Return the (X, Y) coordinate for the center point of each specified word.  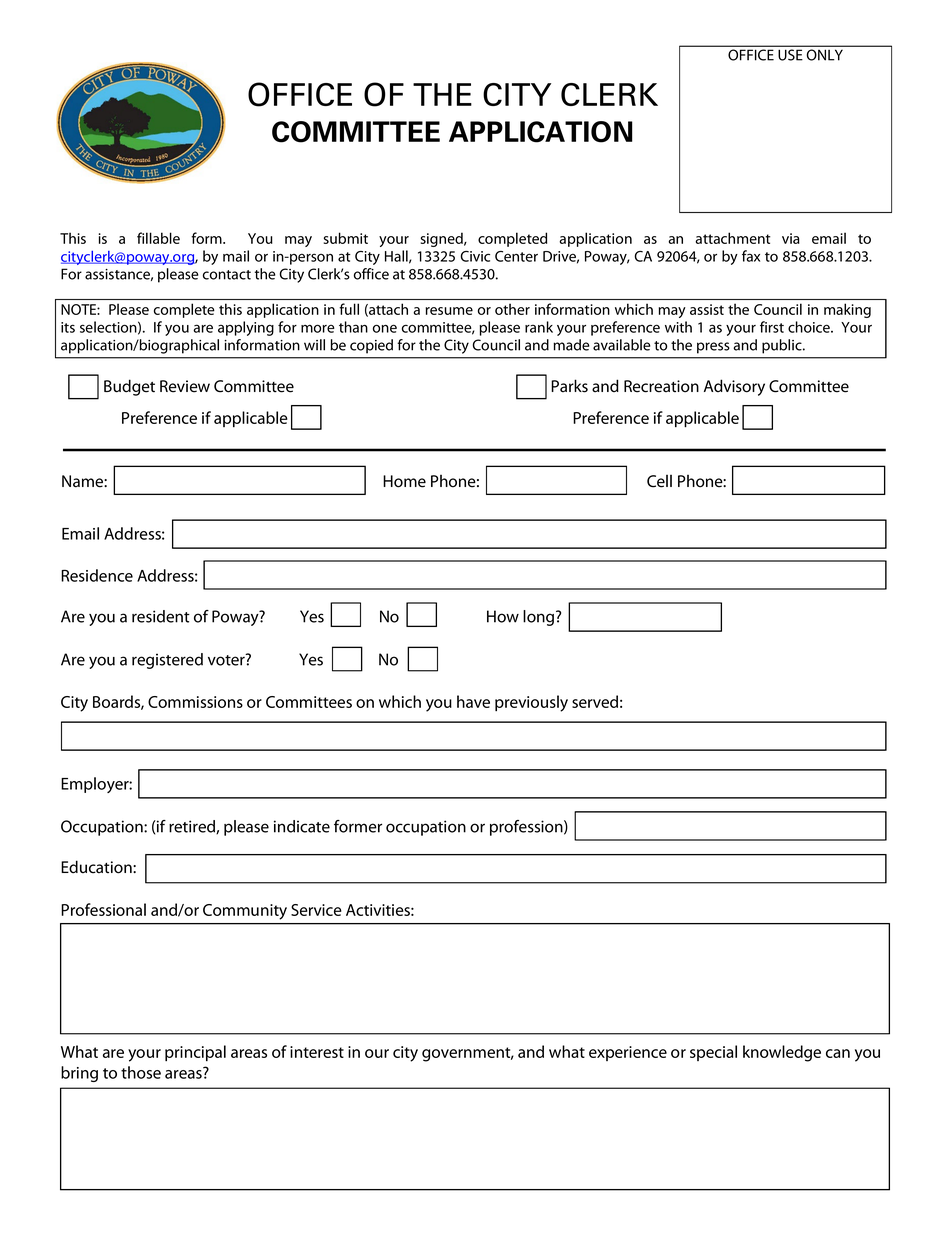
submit (346, 238)
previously (531, 703)
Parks (569, 386)
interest (317, 1052)
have (473, 701)
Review (185, 386)
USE (790, 55)
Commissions (195, 702)
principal (195, 1053)
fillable (158, 238)
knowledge (782, 1053)
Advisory (734, 387)
